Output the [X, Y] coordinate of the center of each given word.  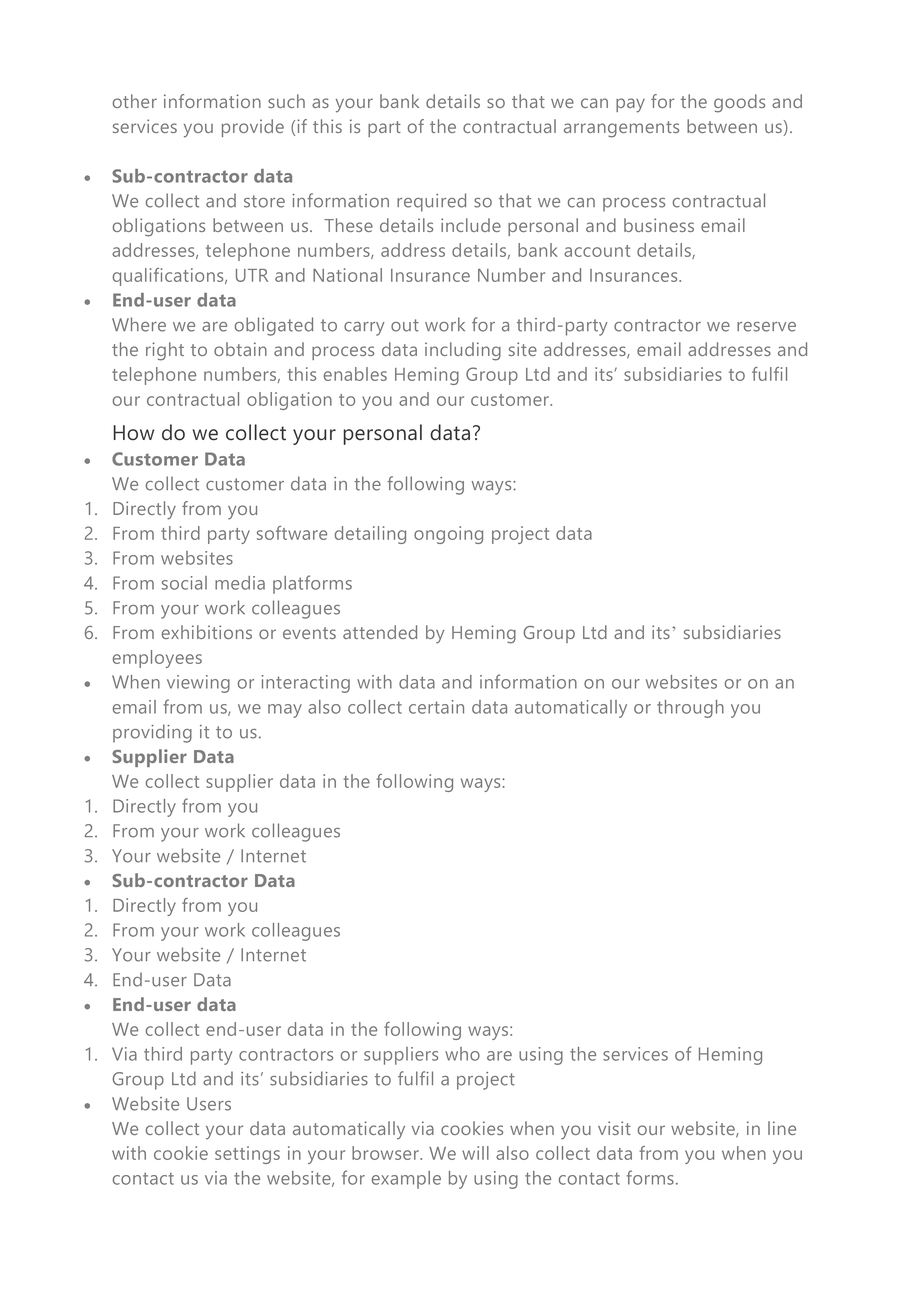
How [133, 433]
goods [739, 103]
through [690, 709]
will [475, 1153]
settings [247, 1155]
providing [152, 733]
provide [253, 128]
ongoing [448, 535]
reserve [766, 327]
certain [436, 707]
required [431, 202]
